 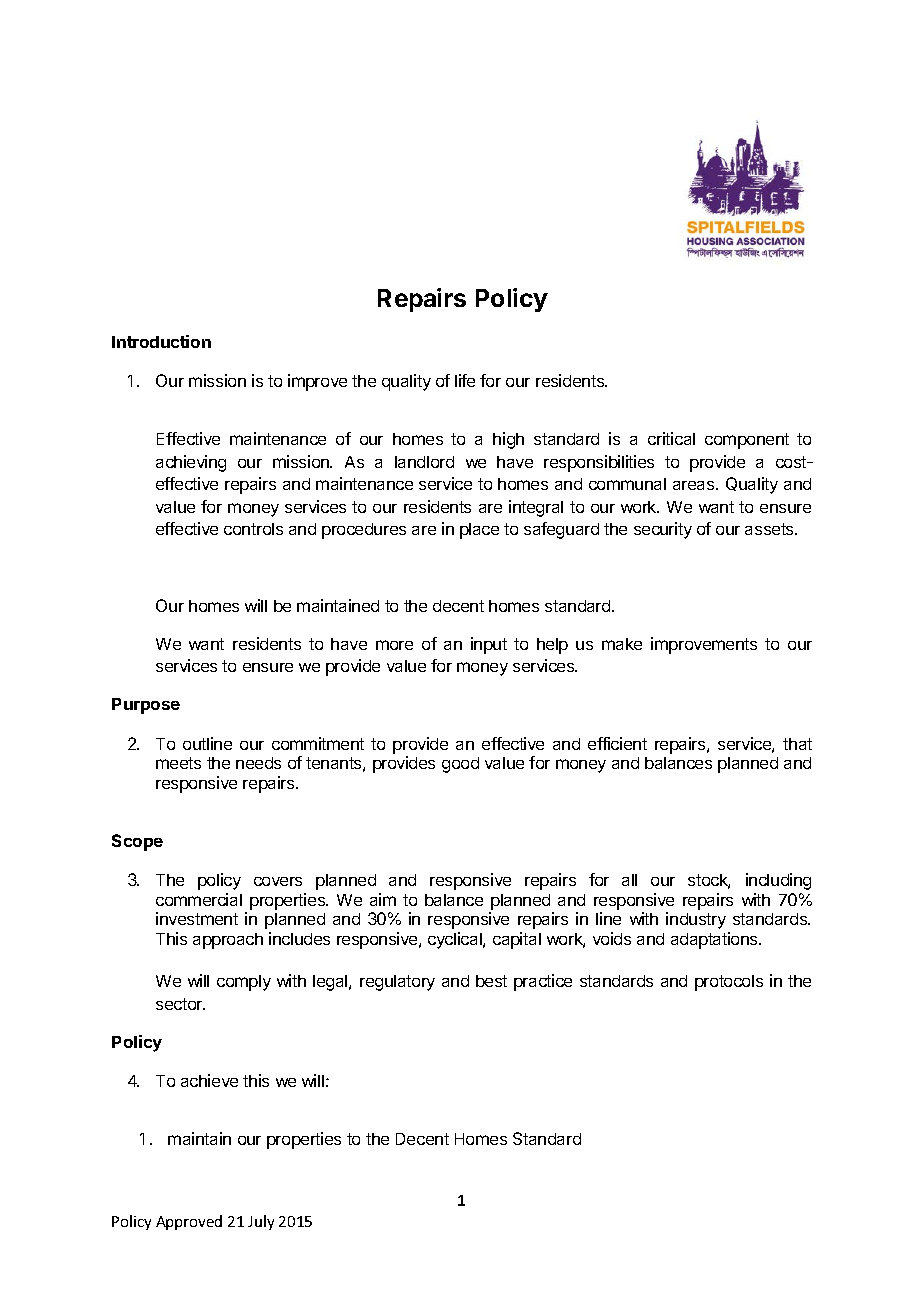 I want to click on Approved, so click(x=189, y=1222).
